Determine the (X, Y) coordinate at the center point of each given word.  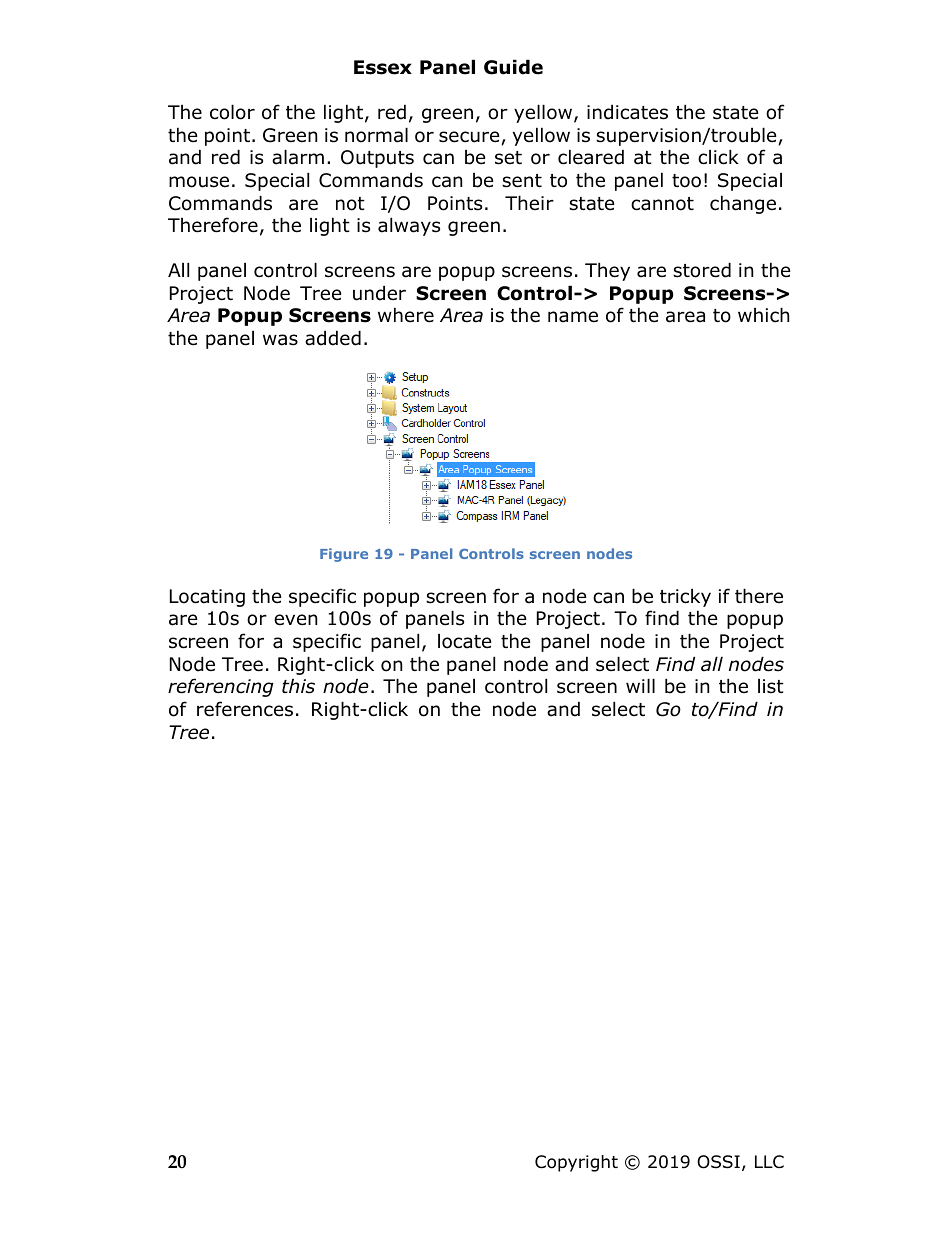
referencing (220, 687)
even (295, 620)
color (232, 112)
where (406, 315)
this (298, 686)
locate (465, 641)
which (763, 315)
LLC (769, 1162)
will (640, 685)
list (771, 686)
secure (469, 137)
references (245, 709)
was (280, 340)
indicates (627, 112)
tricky (685, 597)
